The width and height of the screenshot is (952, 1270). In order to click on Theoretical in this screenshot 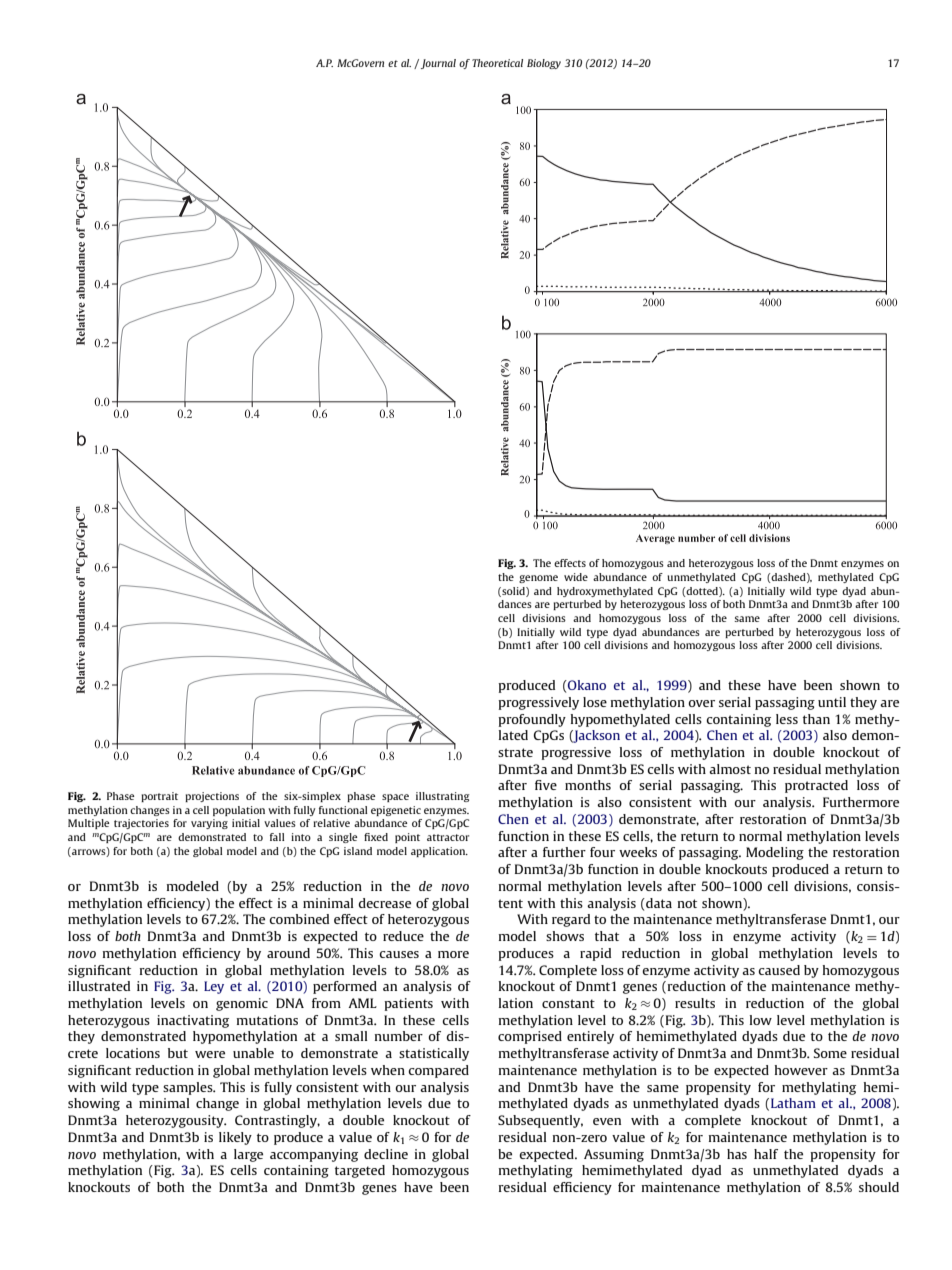, I will do `click(497, 63)`.
